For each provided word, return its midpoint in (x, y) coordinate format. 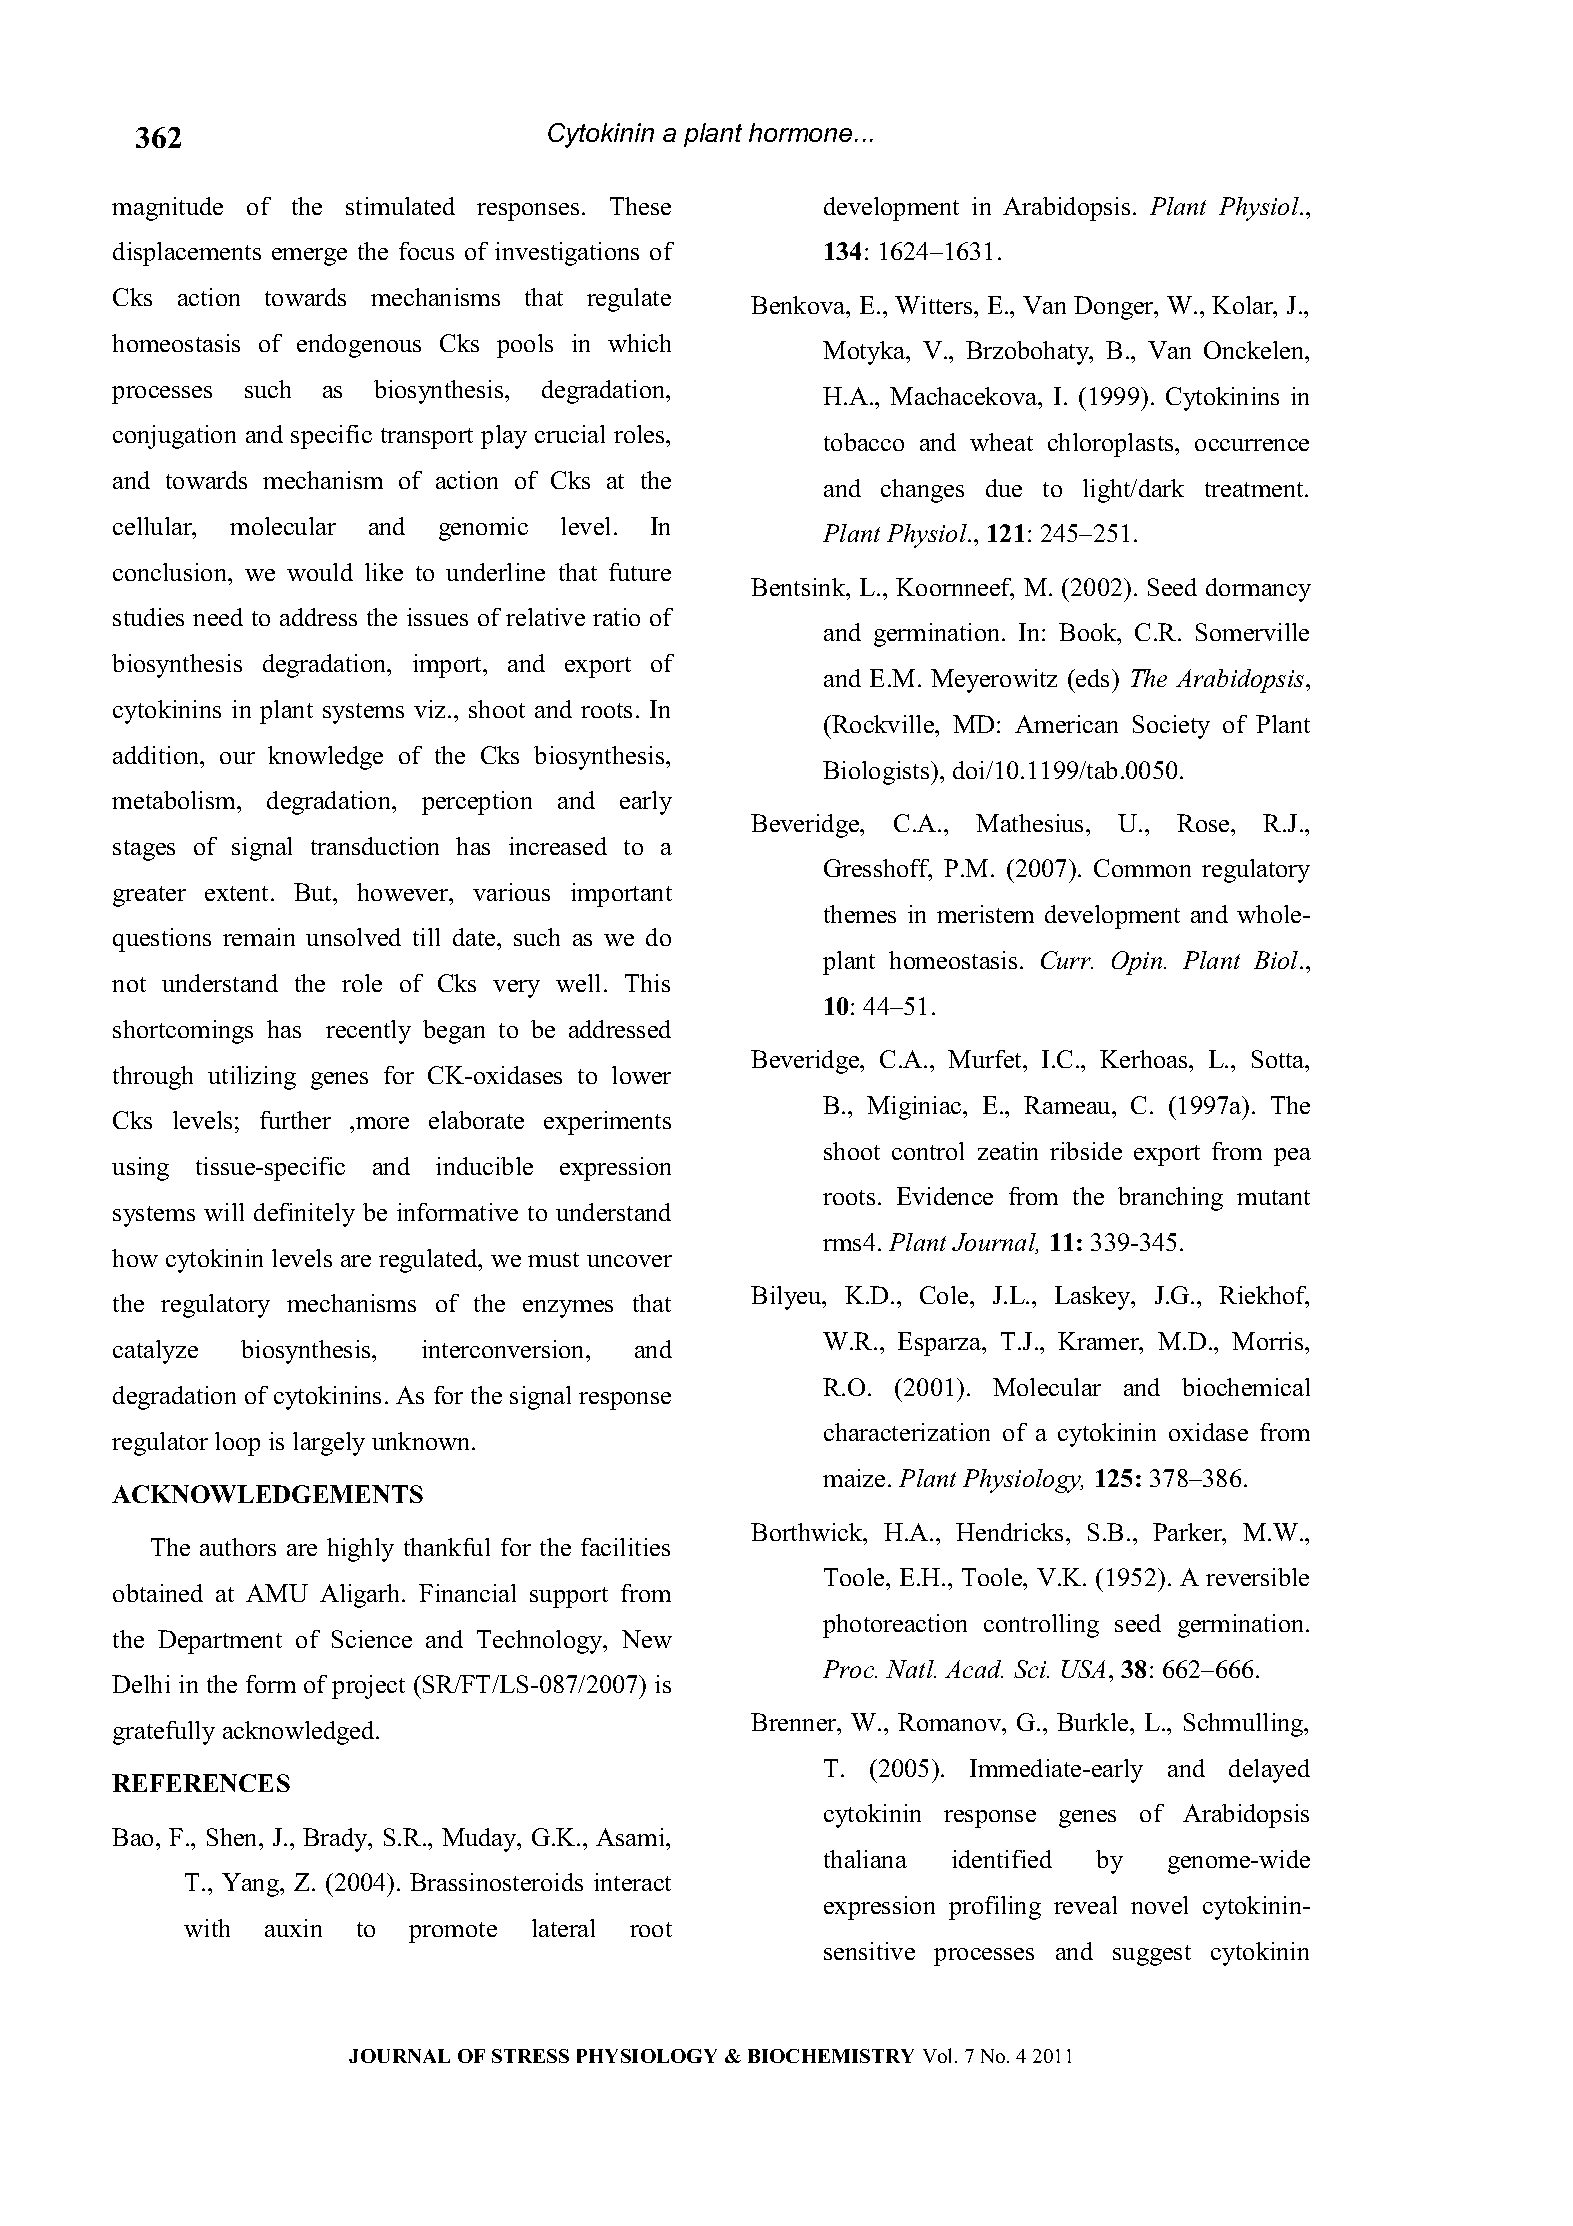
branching (1170, 1199)
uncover (629, 1261)
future (640, 572)
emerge (309, 257)
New (647, 1639)
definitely (304, 1215)
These (640, 206)
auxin (293, 1928)
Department (220, 1642)
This (647, 983)
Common (1142, 868)
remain (259, 937)
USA (1083, 1669)
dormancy (1258, 590)
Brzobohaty (1029, 353)
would (320, 572)
